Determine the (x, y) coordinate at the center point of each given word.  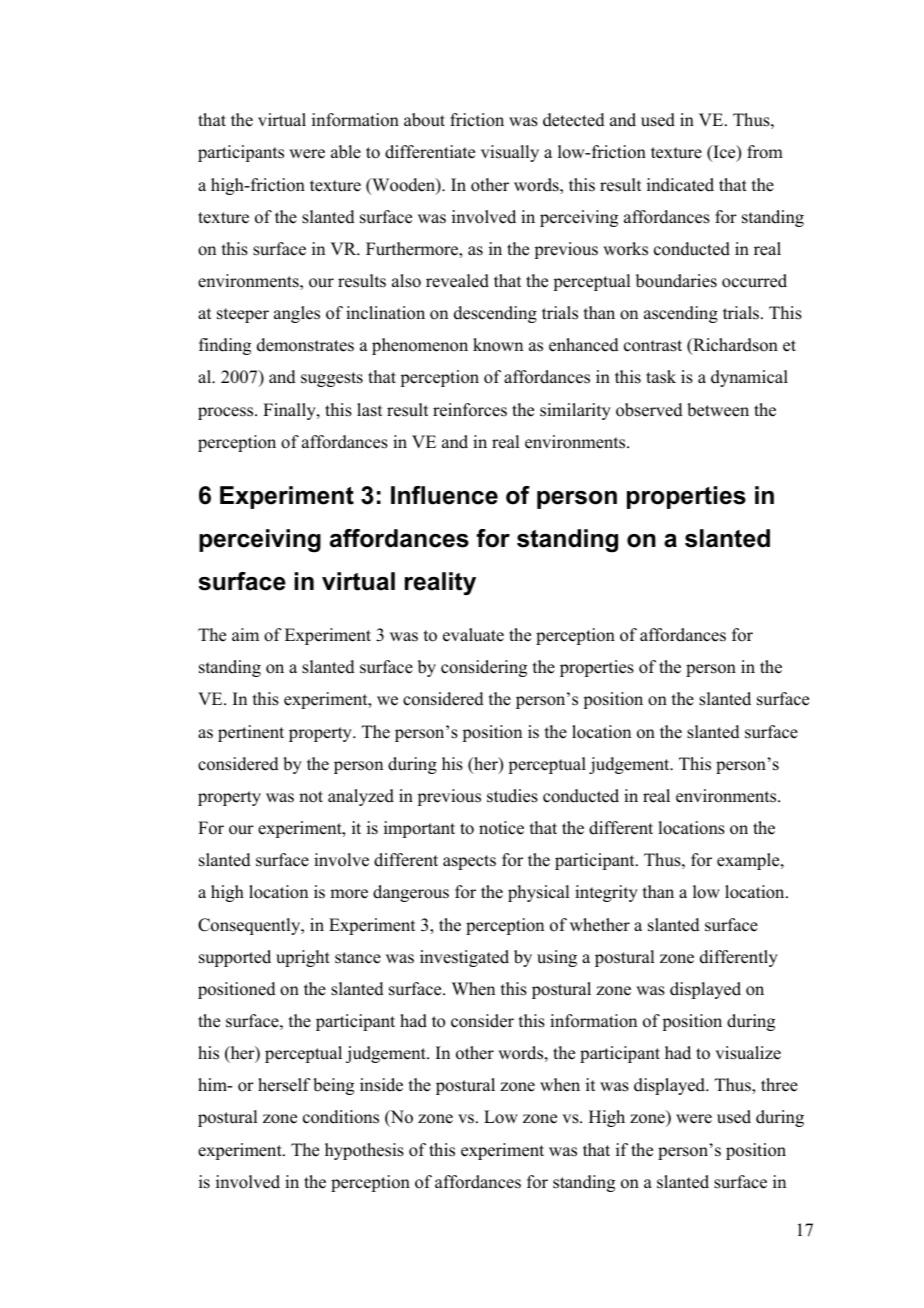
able (346, 152)
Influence (444, 495)
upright (303, 958)
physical (538, 893)
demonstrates (305, 345)
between (718, 410)
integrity (606, 893)
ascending (681, 314)
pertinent (251, 733)
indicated (680, 185)
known (498, 345)
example (749, 861)
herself (284, 1085)
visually (510, 153)
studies (512, 796)
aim (245, 634)
